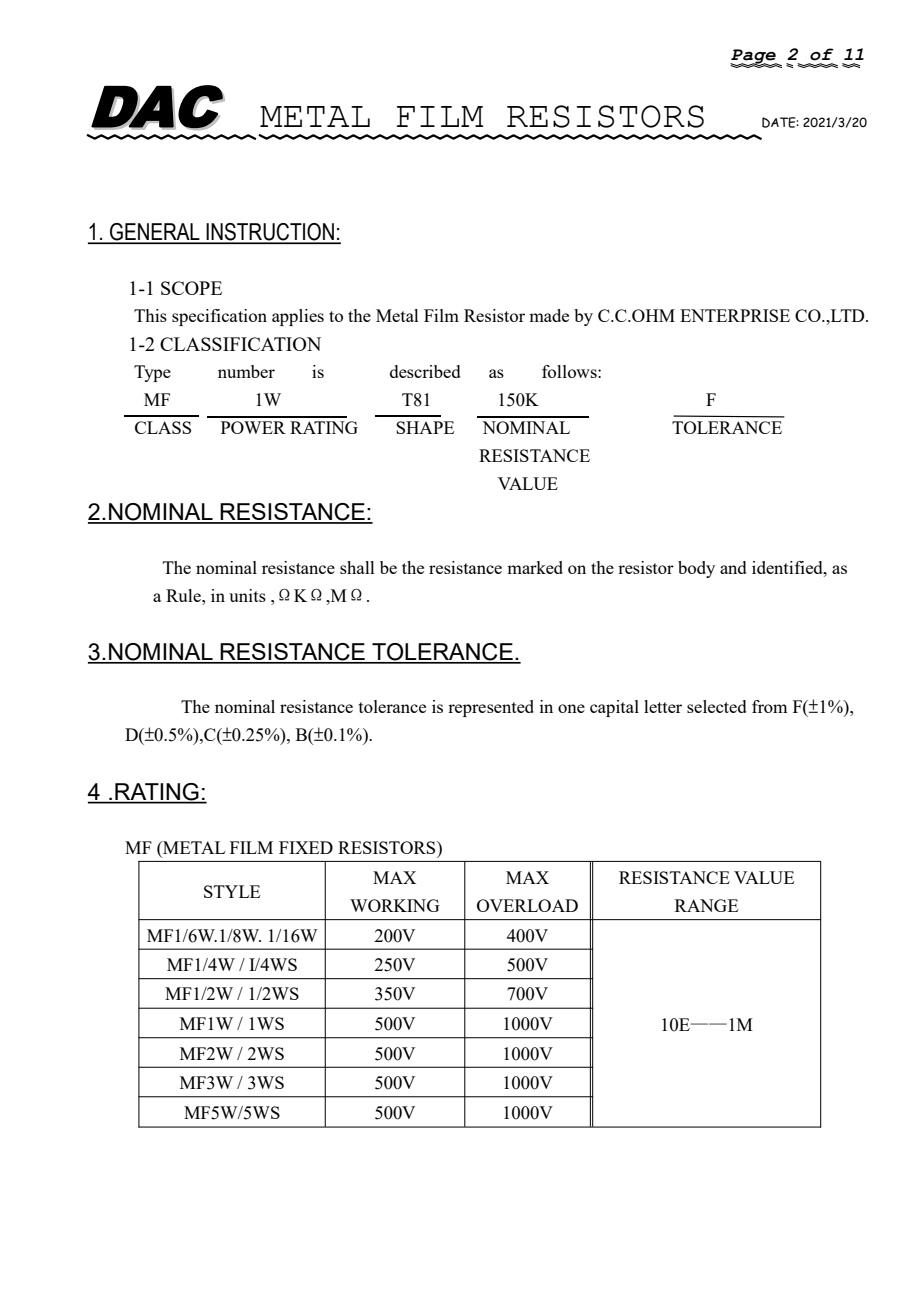 This screenshot has height=1308, width=924. I want to click on made, so click(549, 315).
